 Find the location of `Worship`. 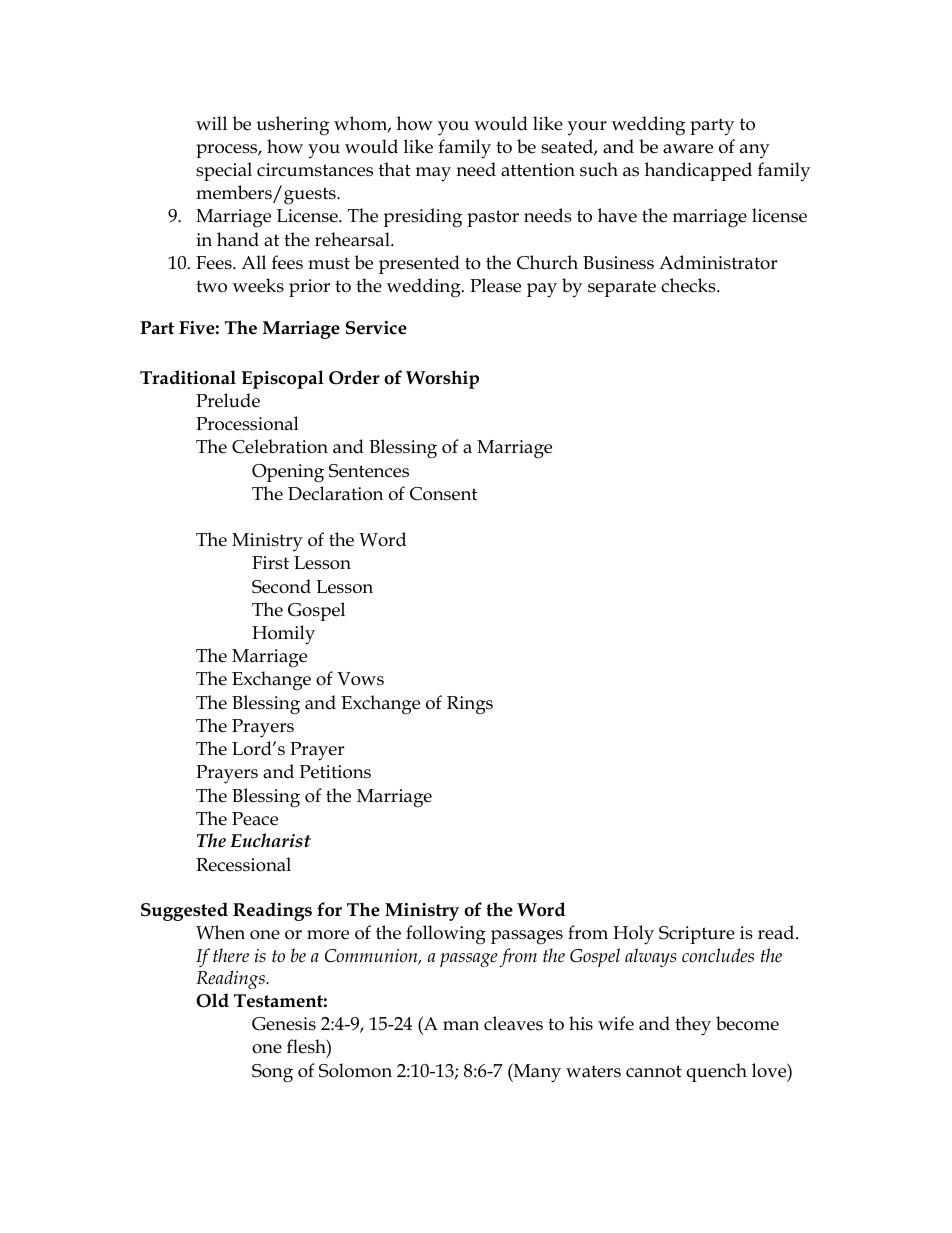

Worship is located at coordinates (442, 379).
